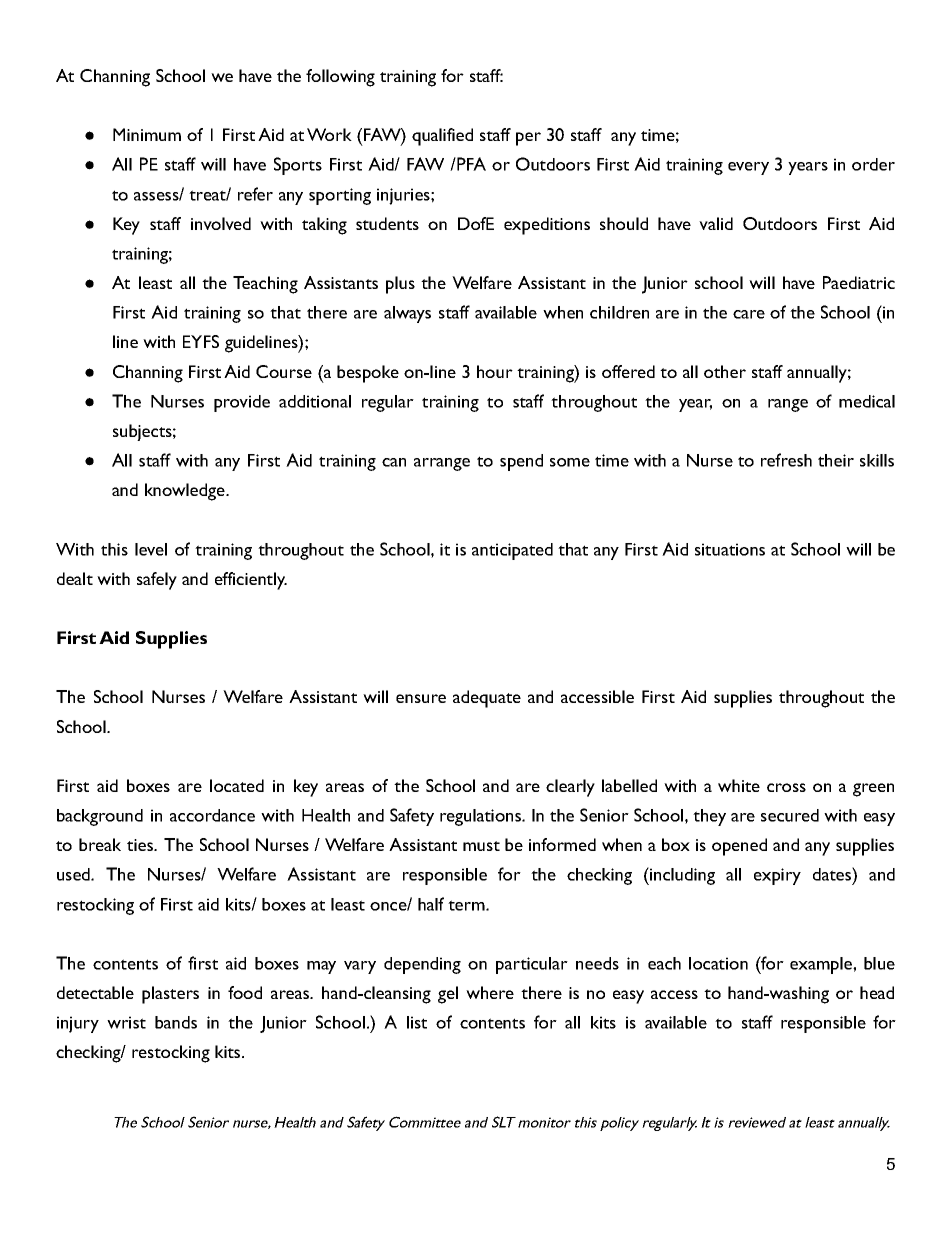 Image resolution: width=952 pixels, height=1233 pixels. What do you see at coordinates (442, 137) in the document?
I see `qualified` at bounding box center [442, 137].
